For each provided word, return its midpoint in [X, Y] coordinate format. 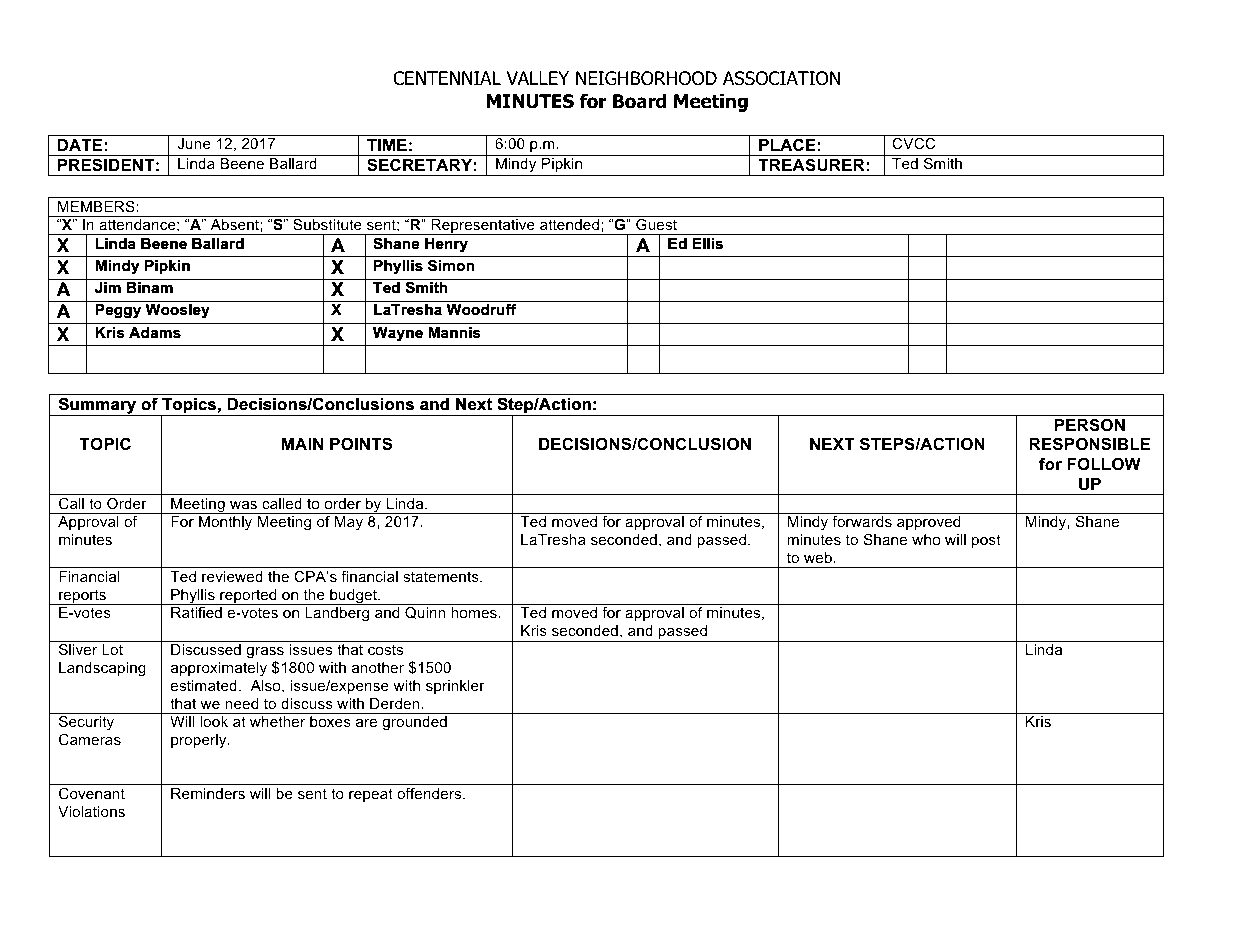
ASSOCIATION [781, 78]
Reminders [208, 793]
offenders [430, 793]
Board [639, 101]
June [194, 143]
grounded [414, 723]
